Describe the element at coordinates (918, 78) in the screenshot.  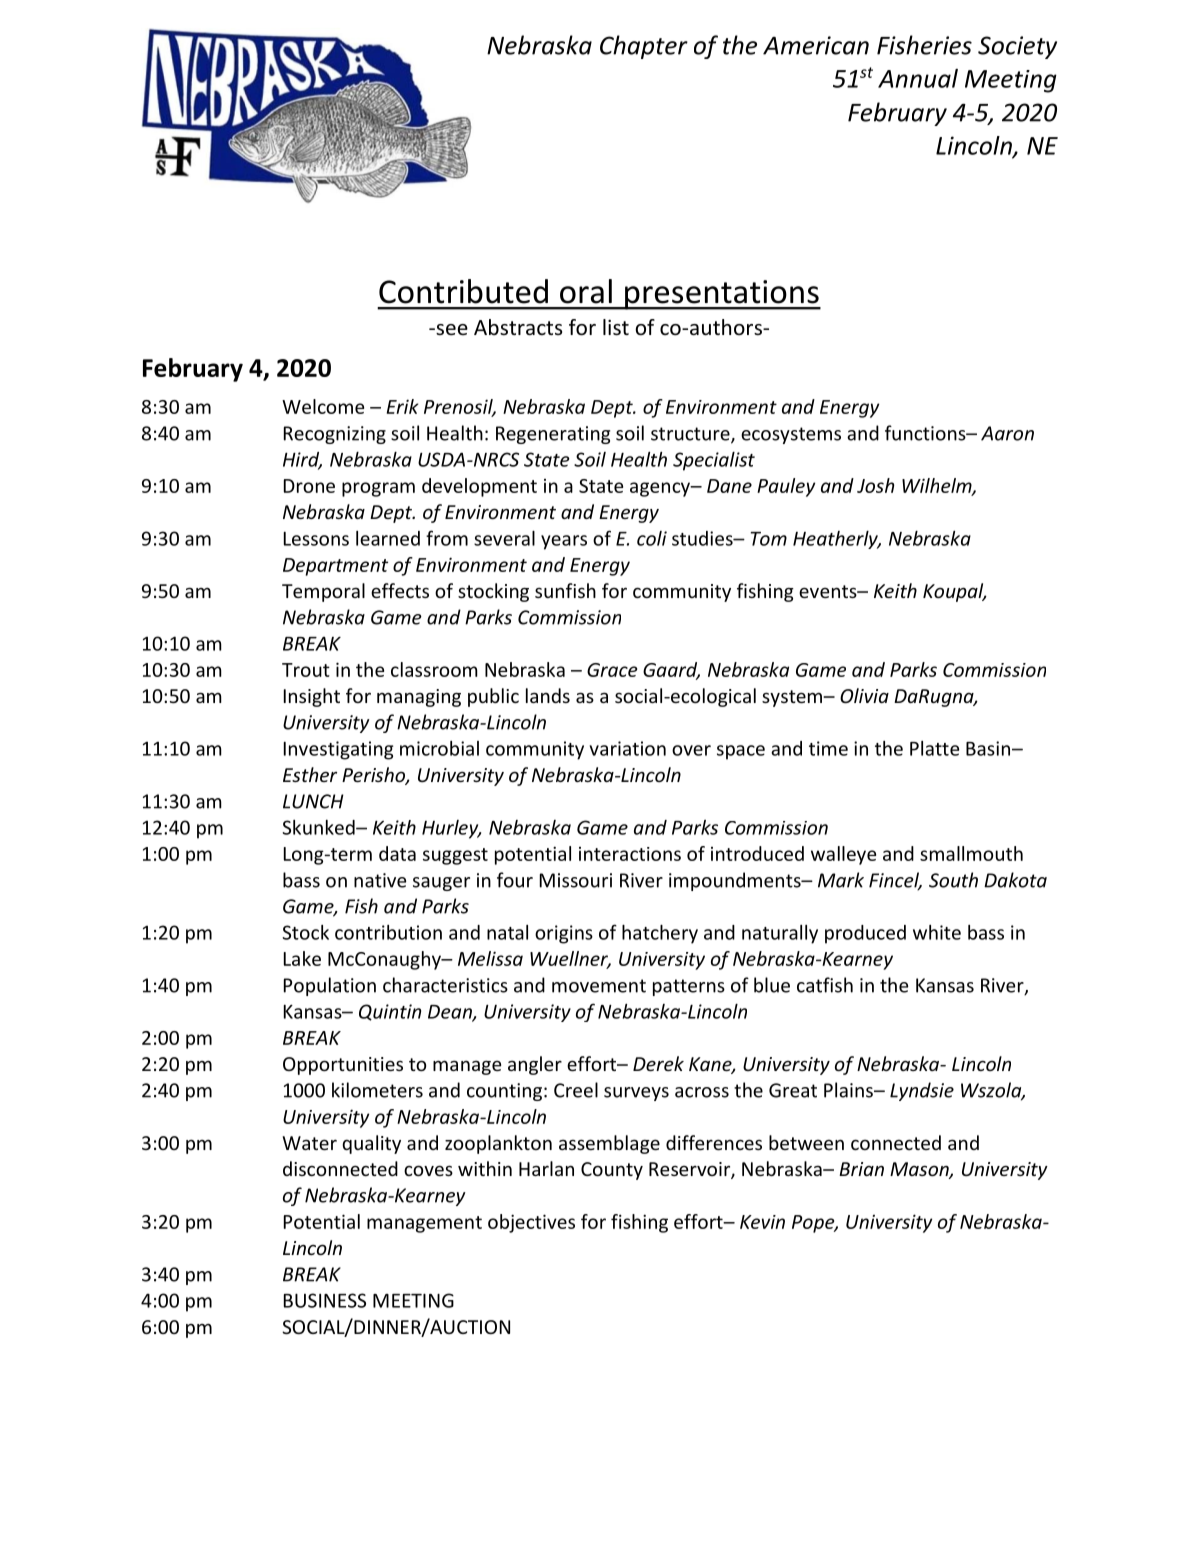
I see `Annual` at that location.
